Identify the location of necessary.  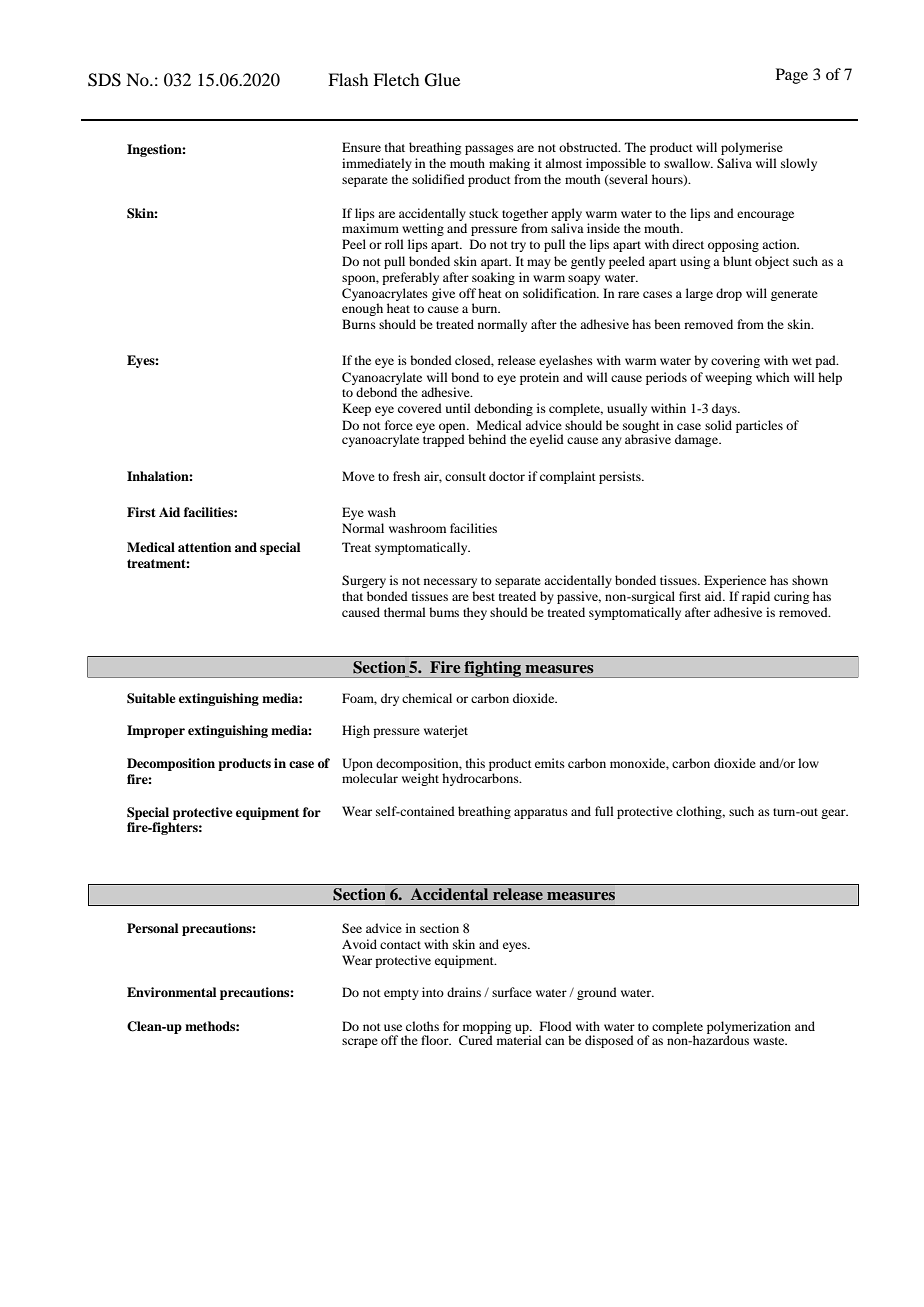
(450, 583).
